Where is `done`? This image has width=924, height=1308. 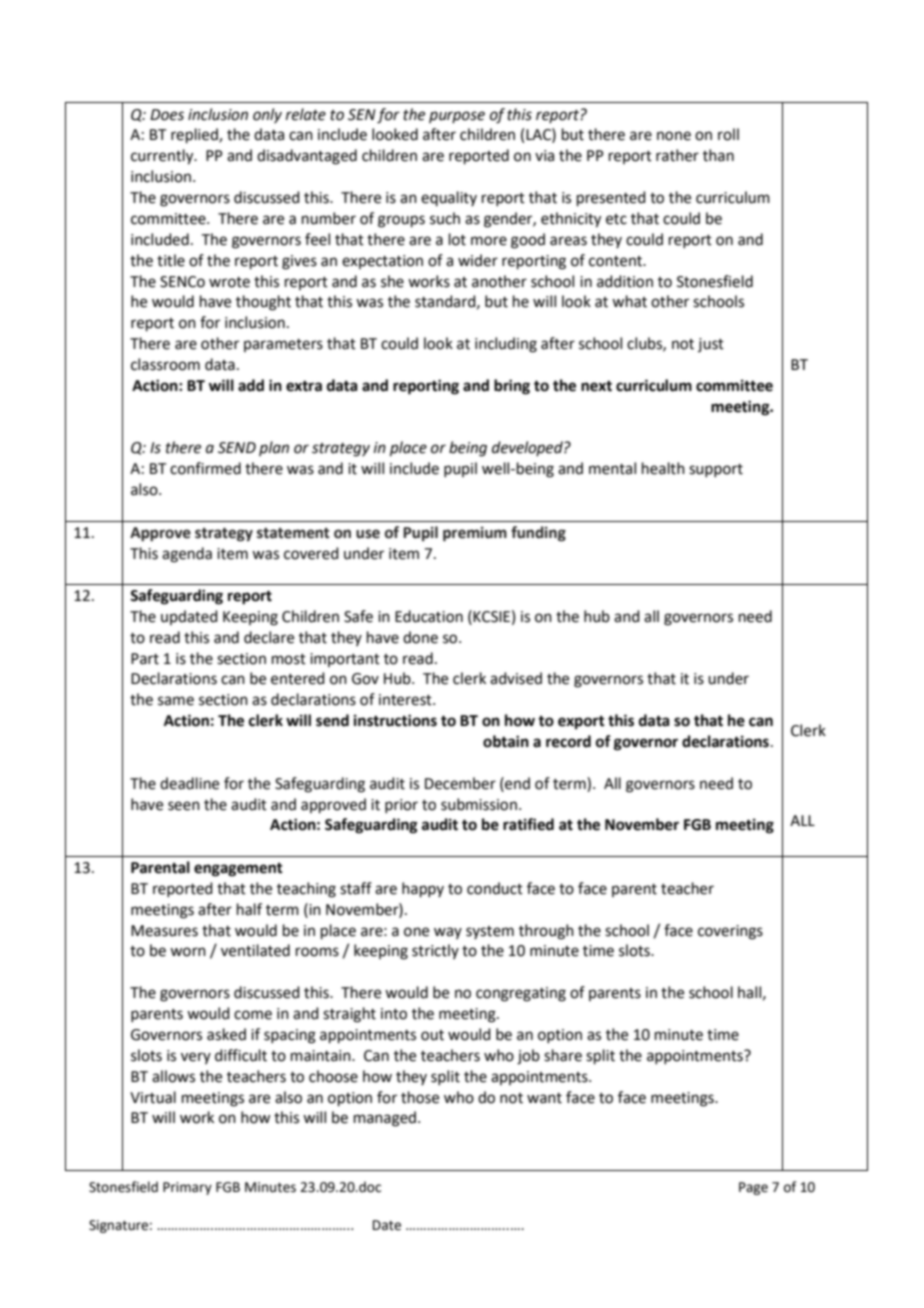
done is located at coordinates (420, 637).
